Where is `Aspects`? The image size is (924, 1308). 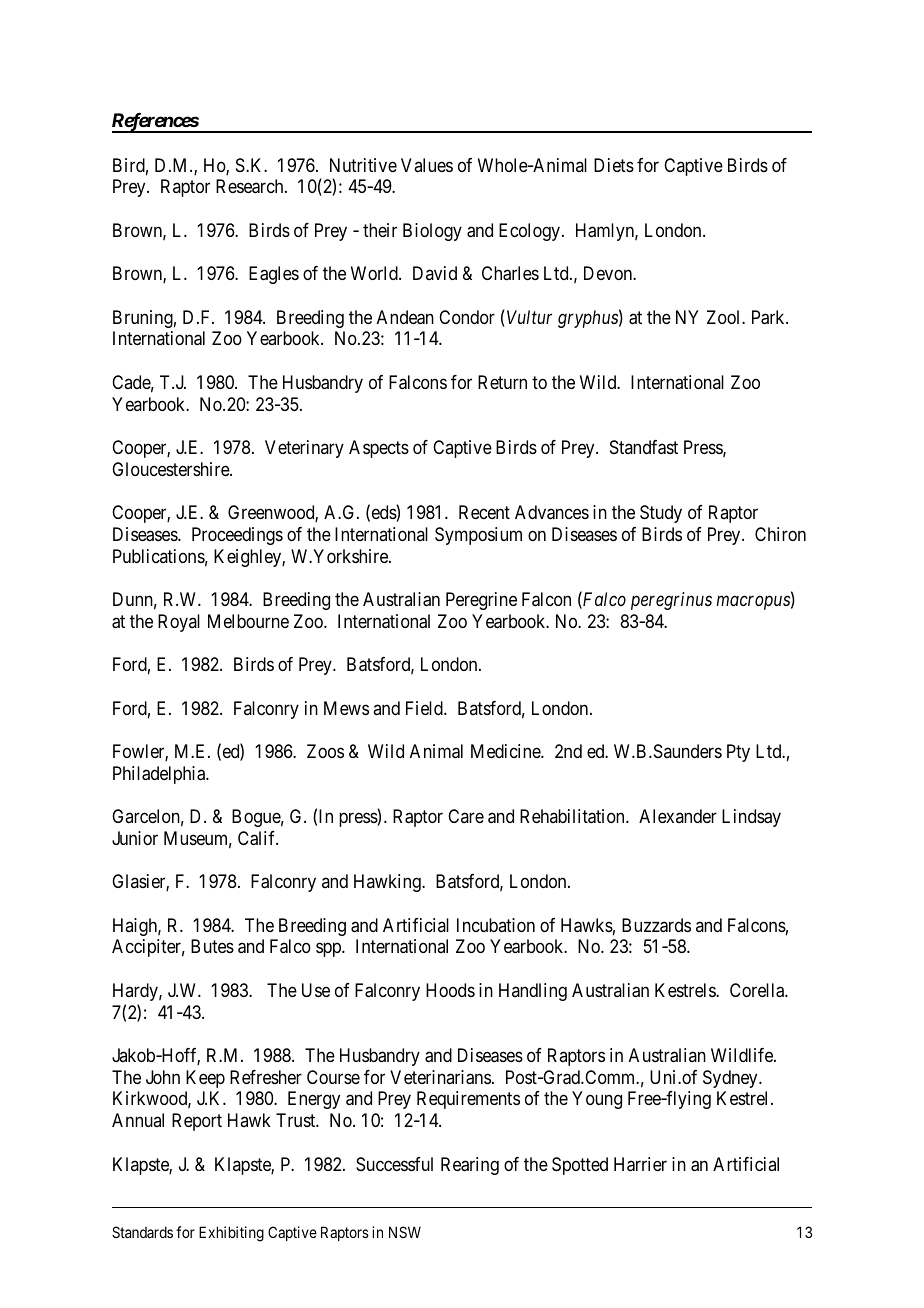
Aspects is located at coordinates (379, 449).
